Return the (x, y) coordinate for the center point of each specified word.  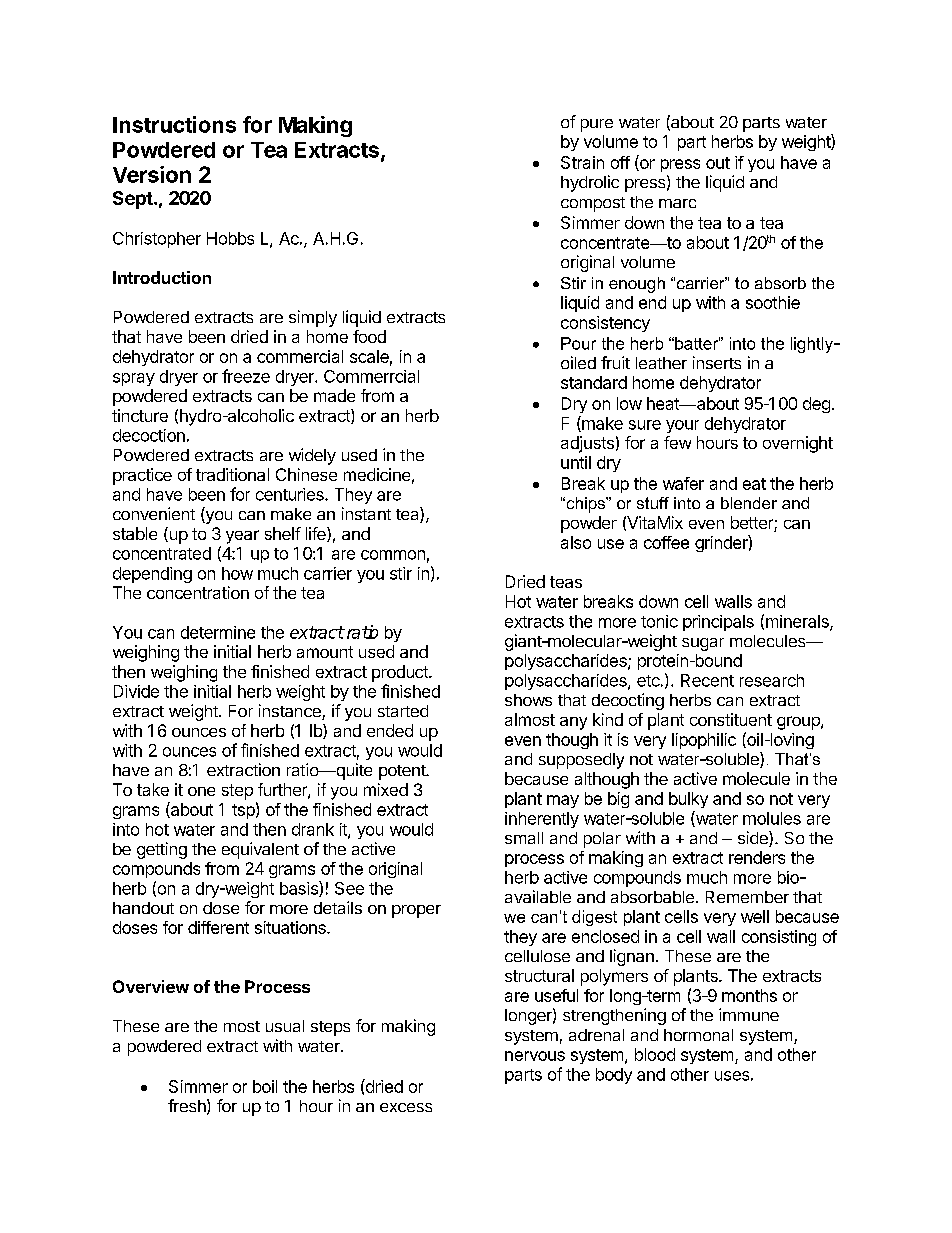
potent (403, 772)
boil (265, 1086)
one (201, 791)
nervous (535, 1056)
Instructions (174, 124)
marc (677, 203)
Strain (582, 162)
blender (749, 503)
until (576, 462)
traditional (232, 474)
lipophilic (704, 741)
